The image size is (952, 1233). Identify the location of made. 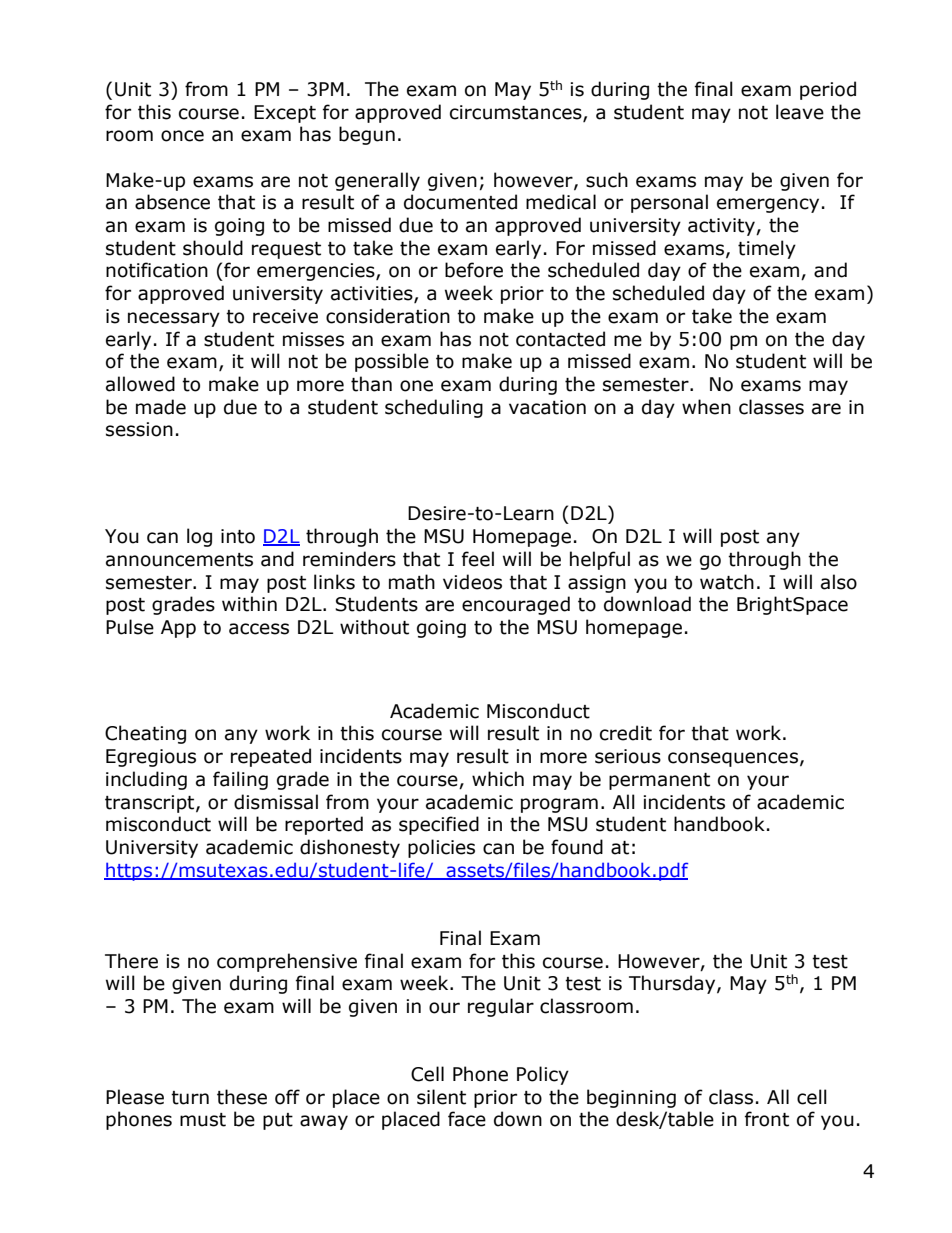
(161, 407).
